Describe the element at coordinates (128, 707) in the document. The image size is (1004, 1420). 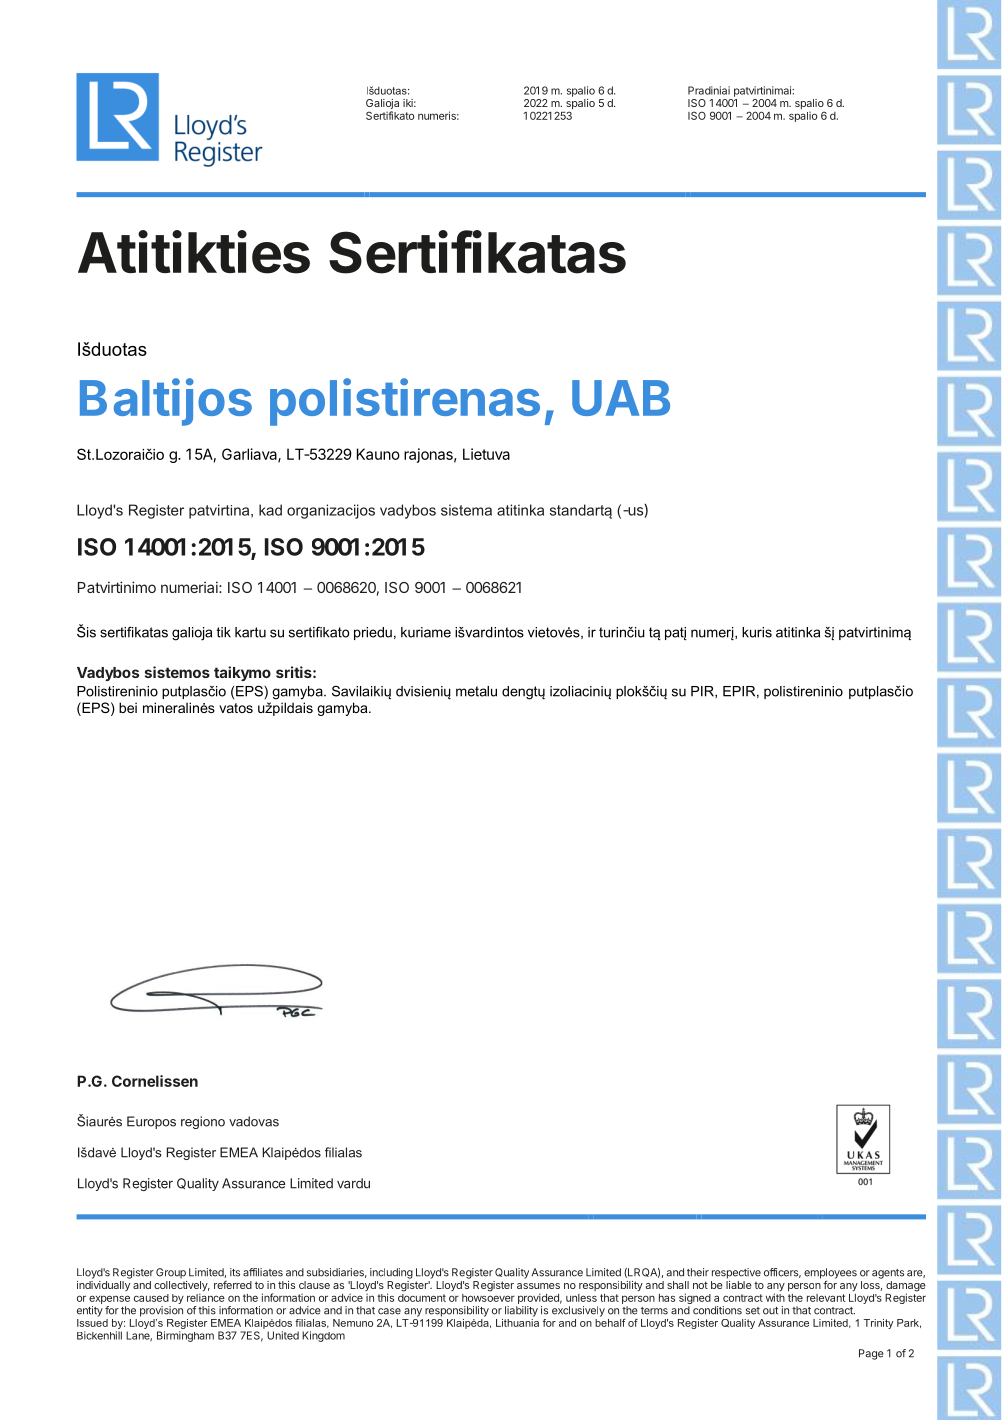
I see `bei` at that location.
